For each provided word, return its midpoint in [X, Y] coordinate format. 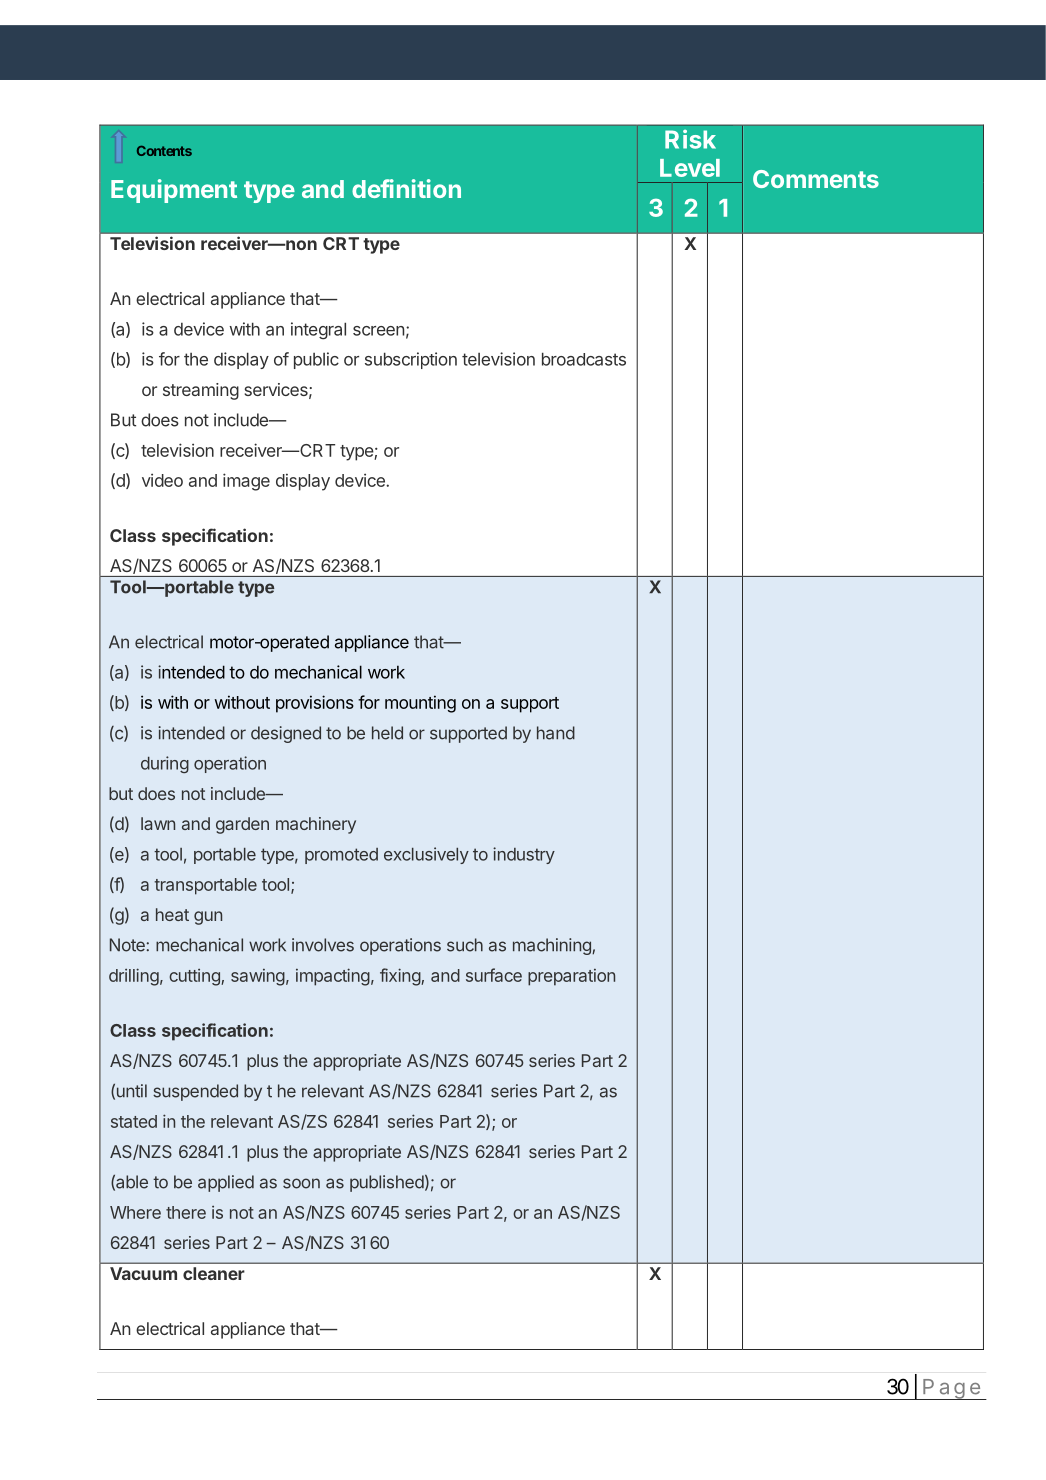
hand [556, 733]
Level [690, 168]
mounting [420, 704]
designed [286, 734]
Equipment [174, 191]
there [186, 1212]
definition [406, 188]
